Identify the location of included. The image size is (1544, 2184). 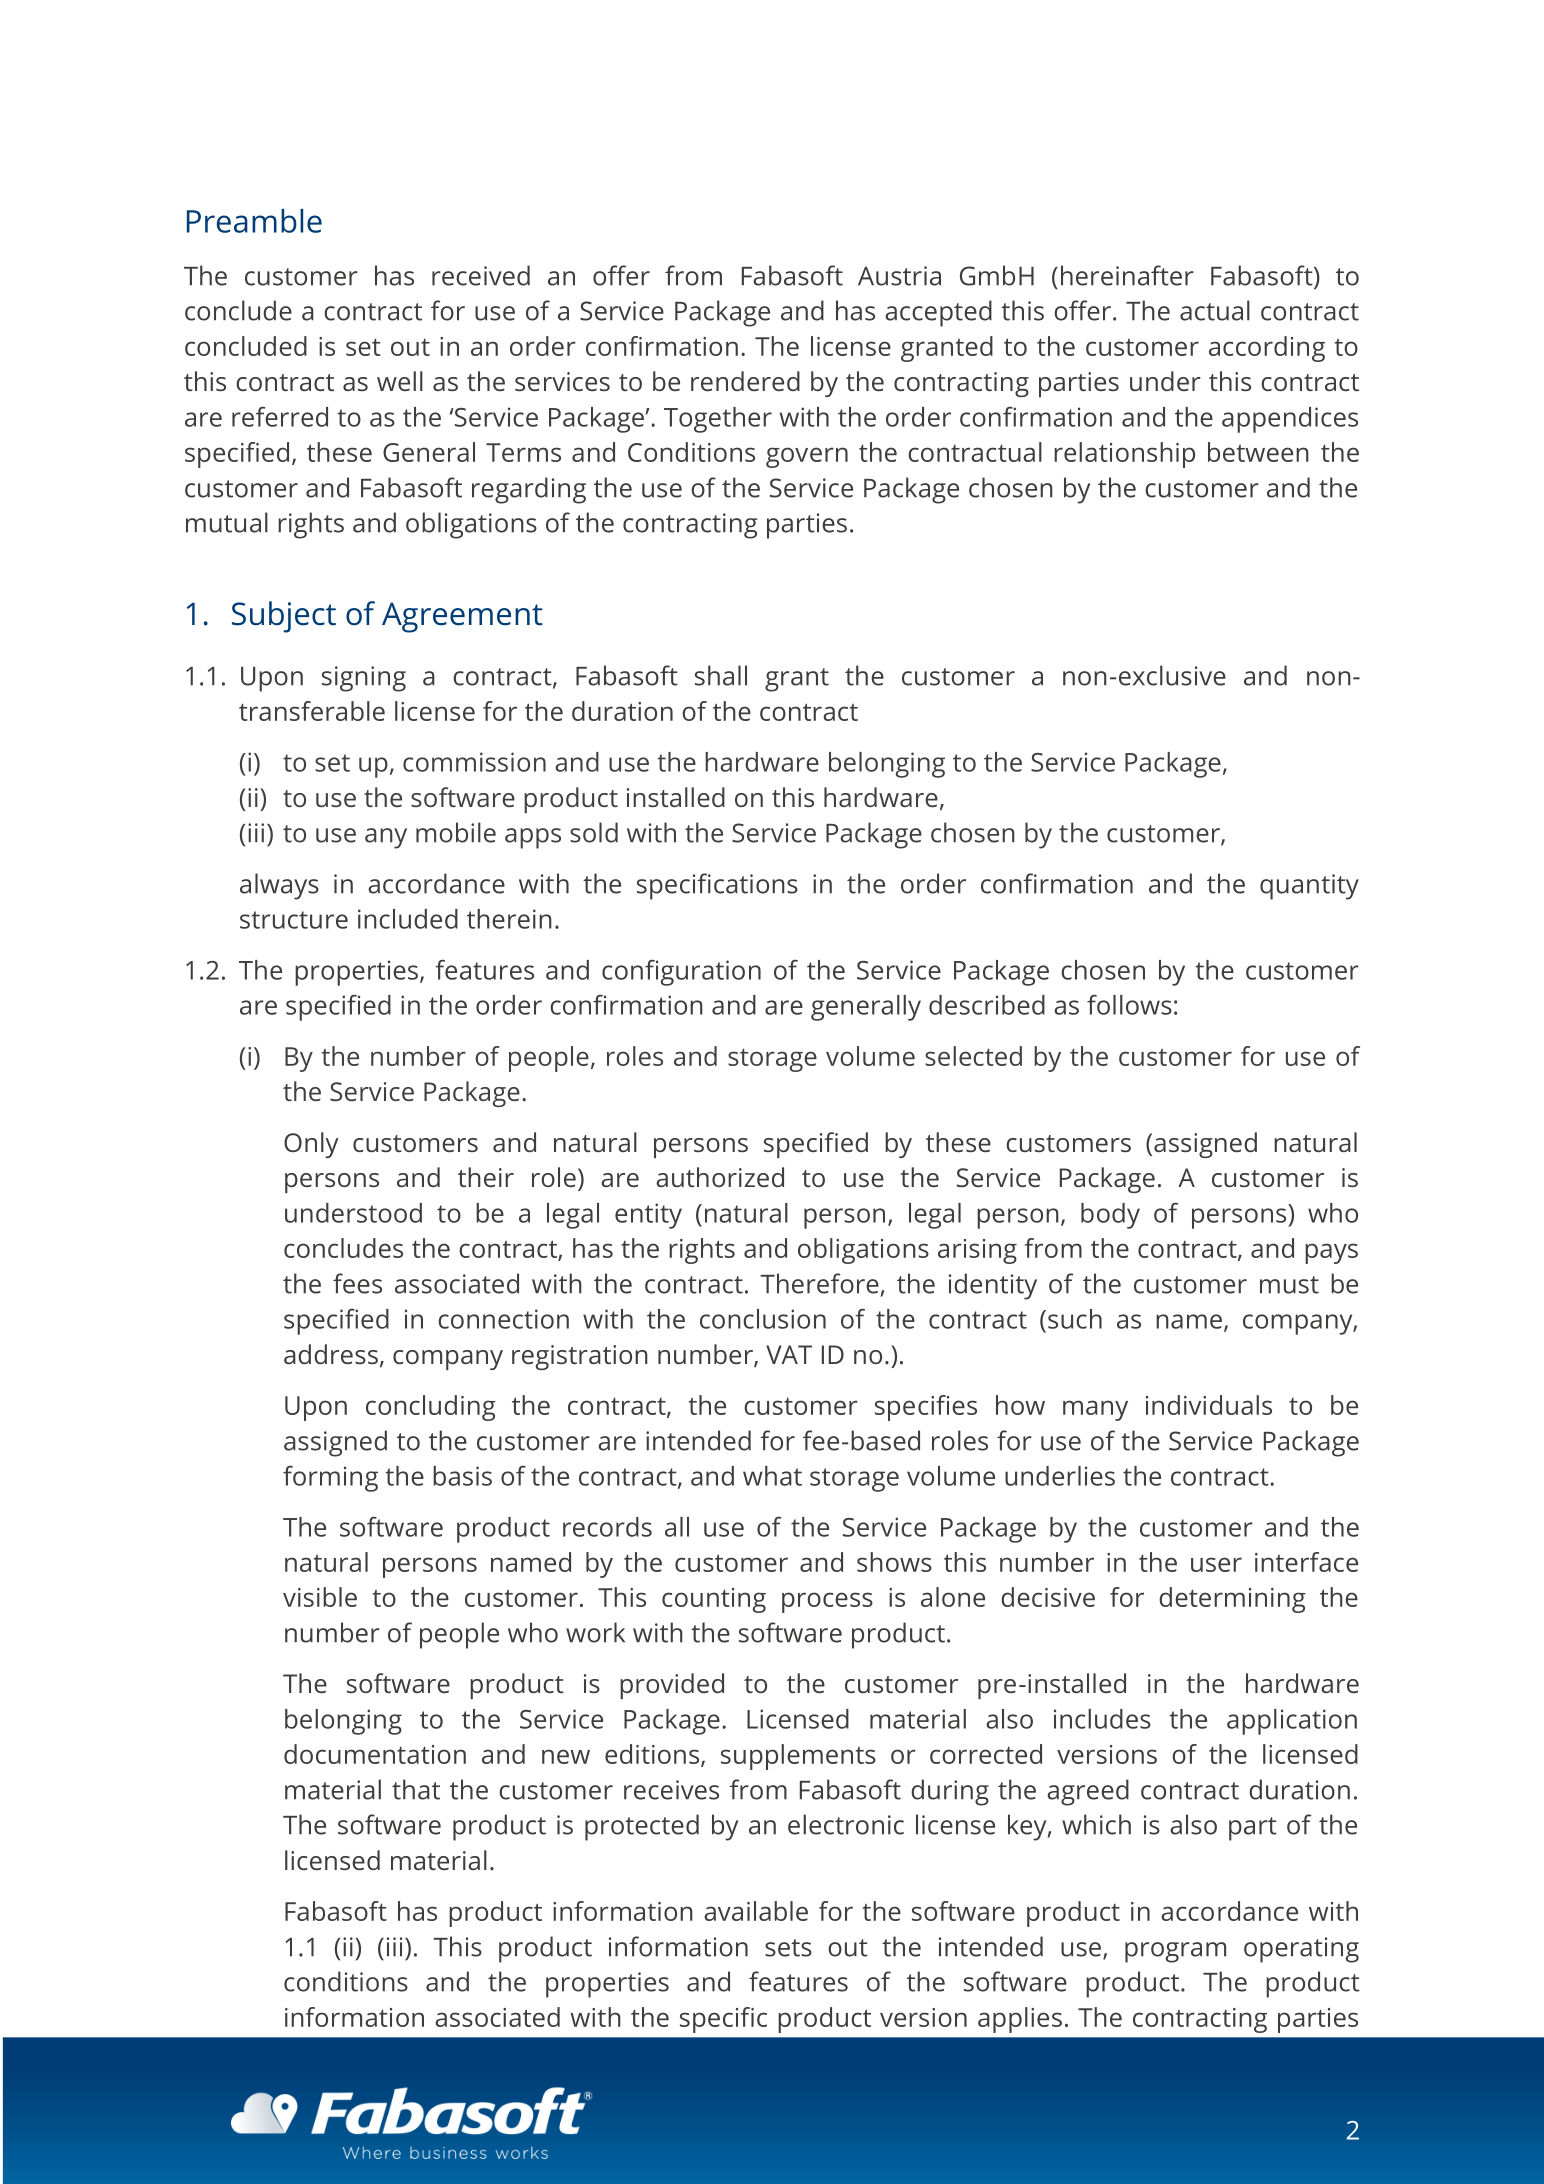
(408, 919).
